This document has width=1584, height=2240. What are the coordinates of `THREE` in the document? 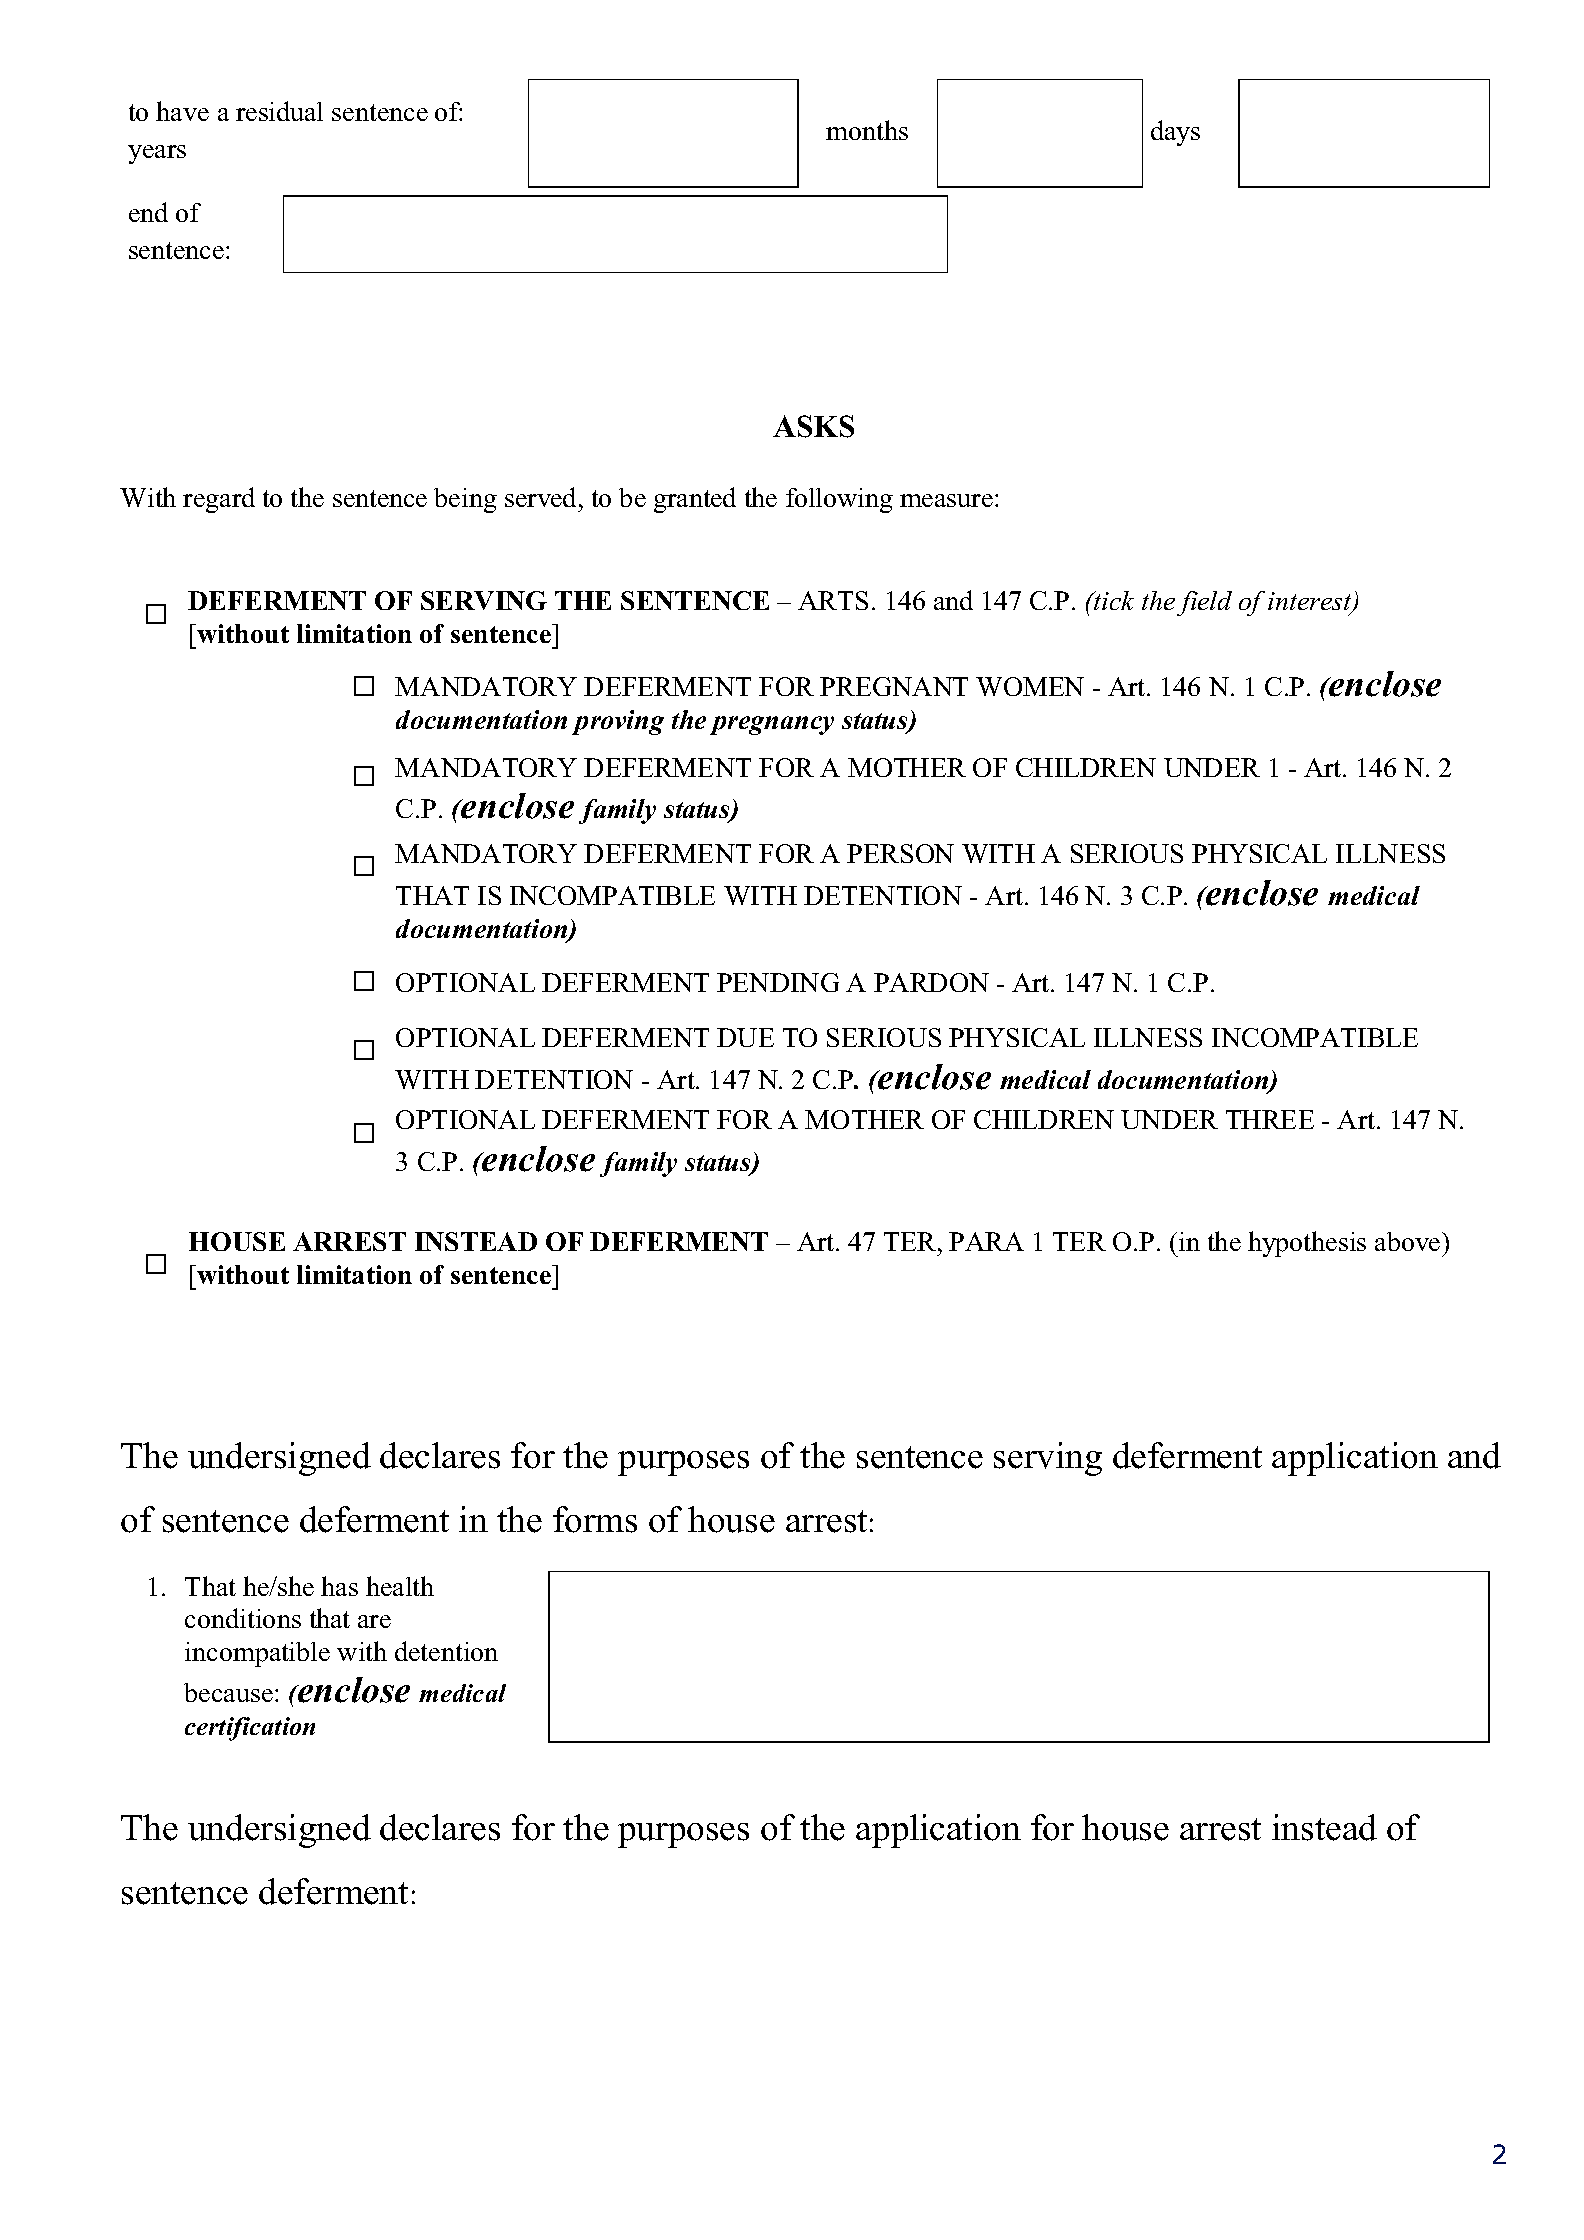 It's located at (1270, 1119).
